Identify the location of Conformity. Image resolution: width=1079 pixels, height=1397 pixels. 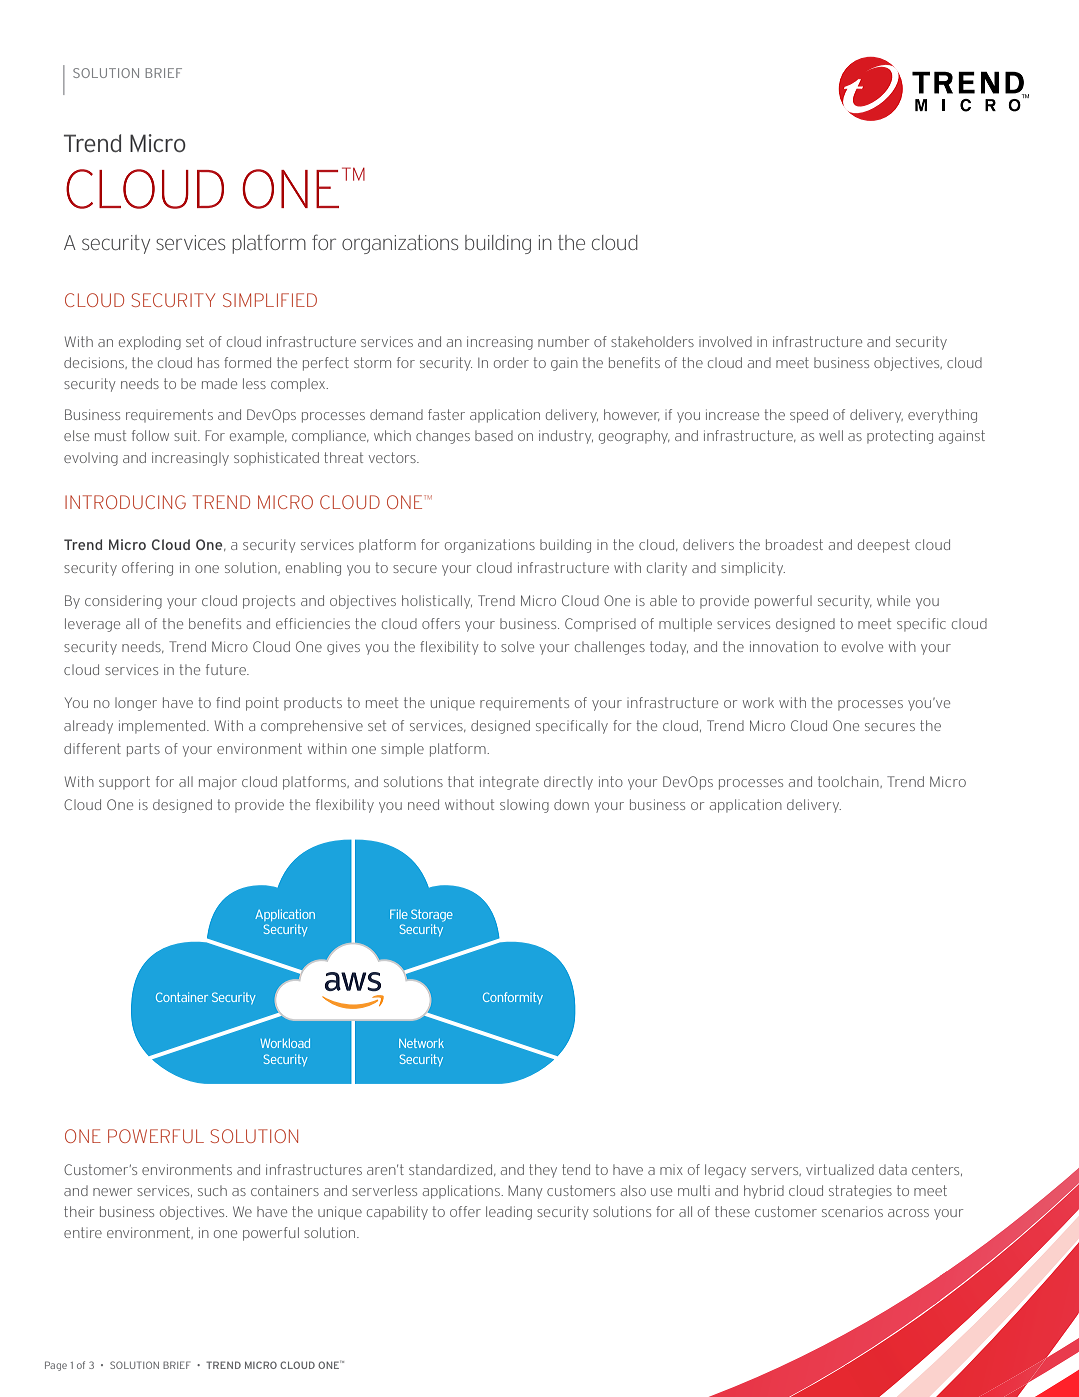
(513, 998).
